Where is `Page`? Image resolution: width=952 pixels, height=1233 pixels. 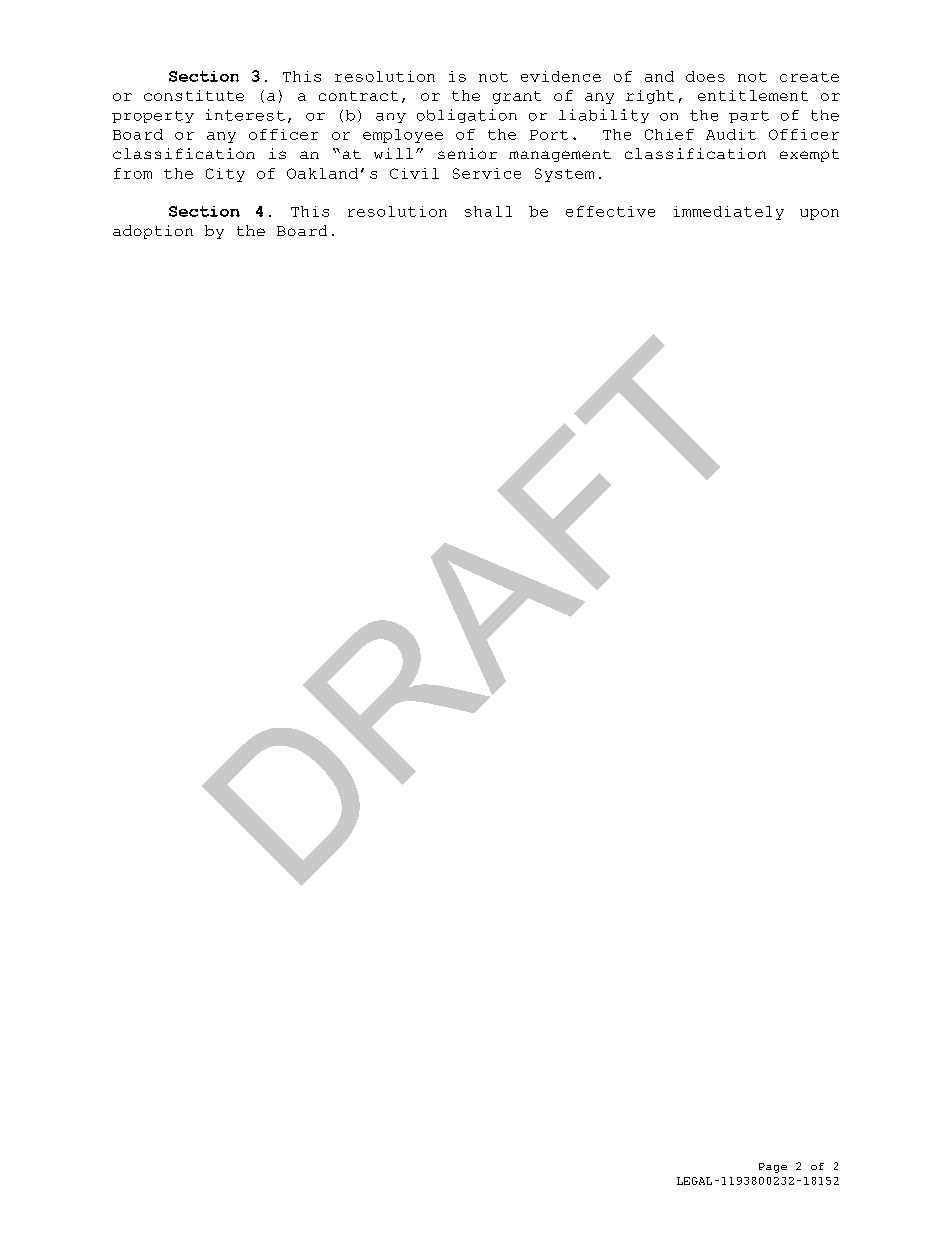
Page is located at coordinates (773, 1168).
